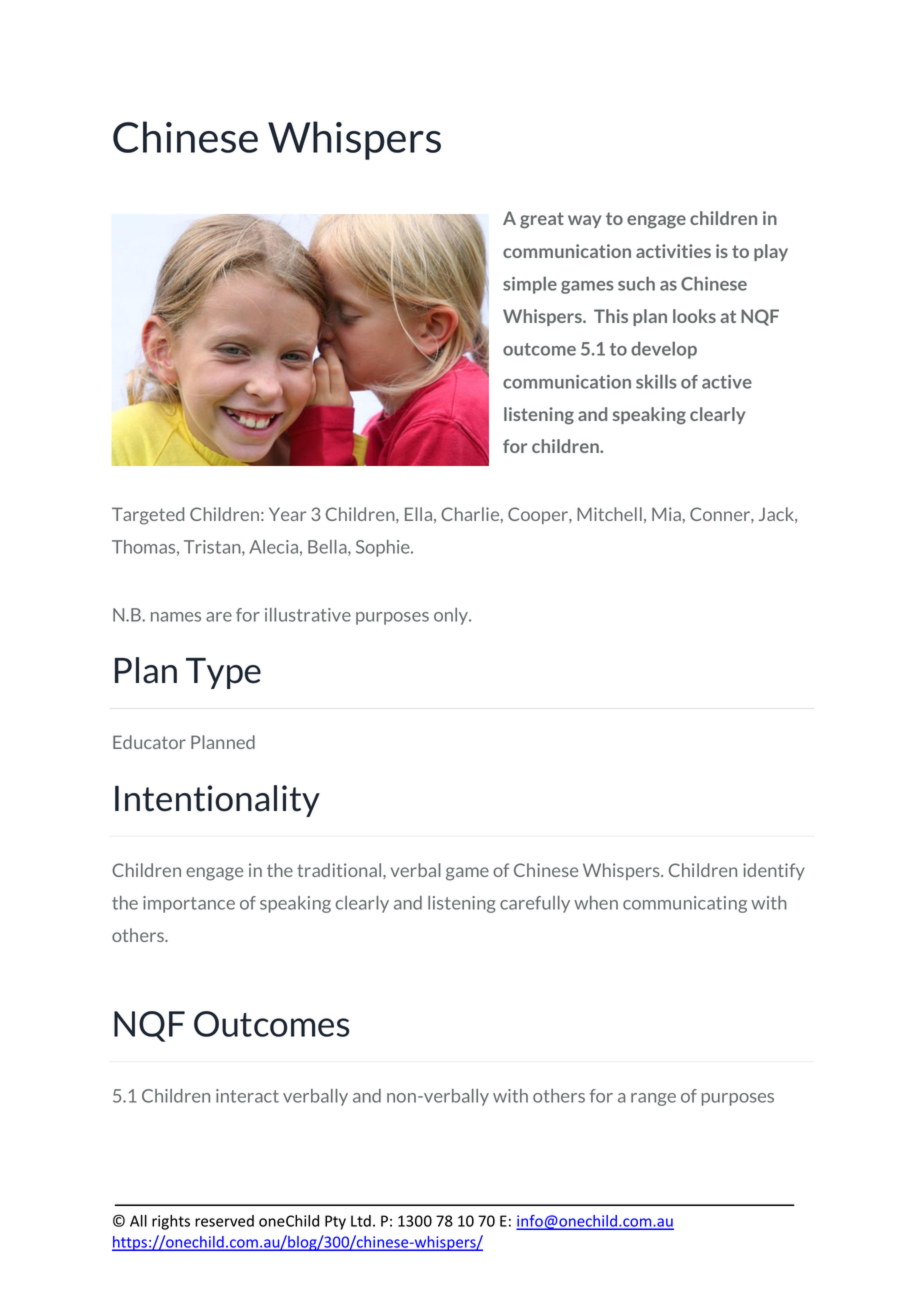  Describe the element at coordinates (223, 673) in the image. I see `Type` at that location.
